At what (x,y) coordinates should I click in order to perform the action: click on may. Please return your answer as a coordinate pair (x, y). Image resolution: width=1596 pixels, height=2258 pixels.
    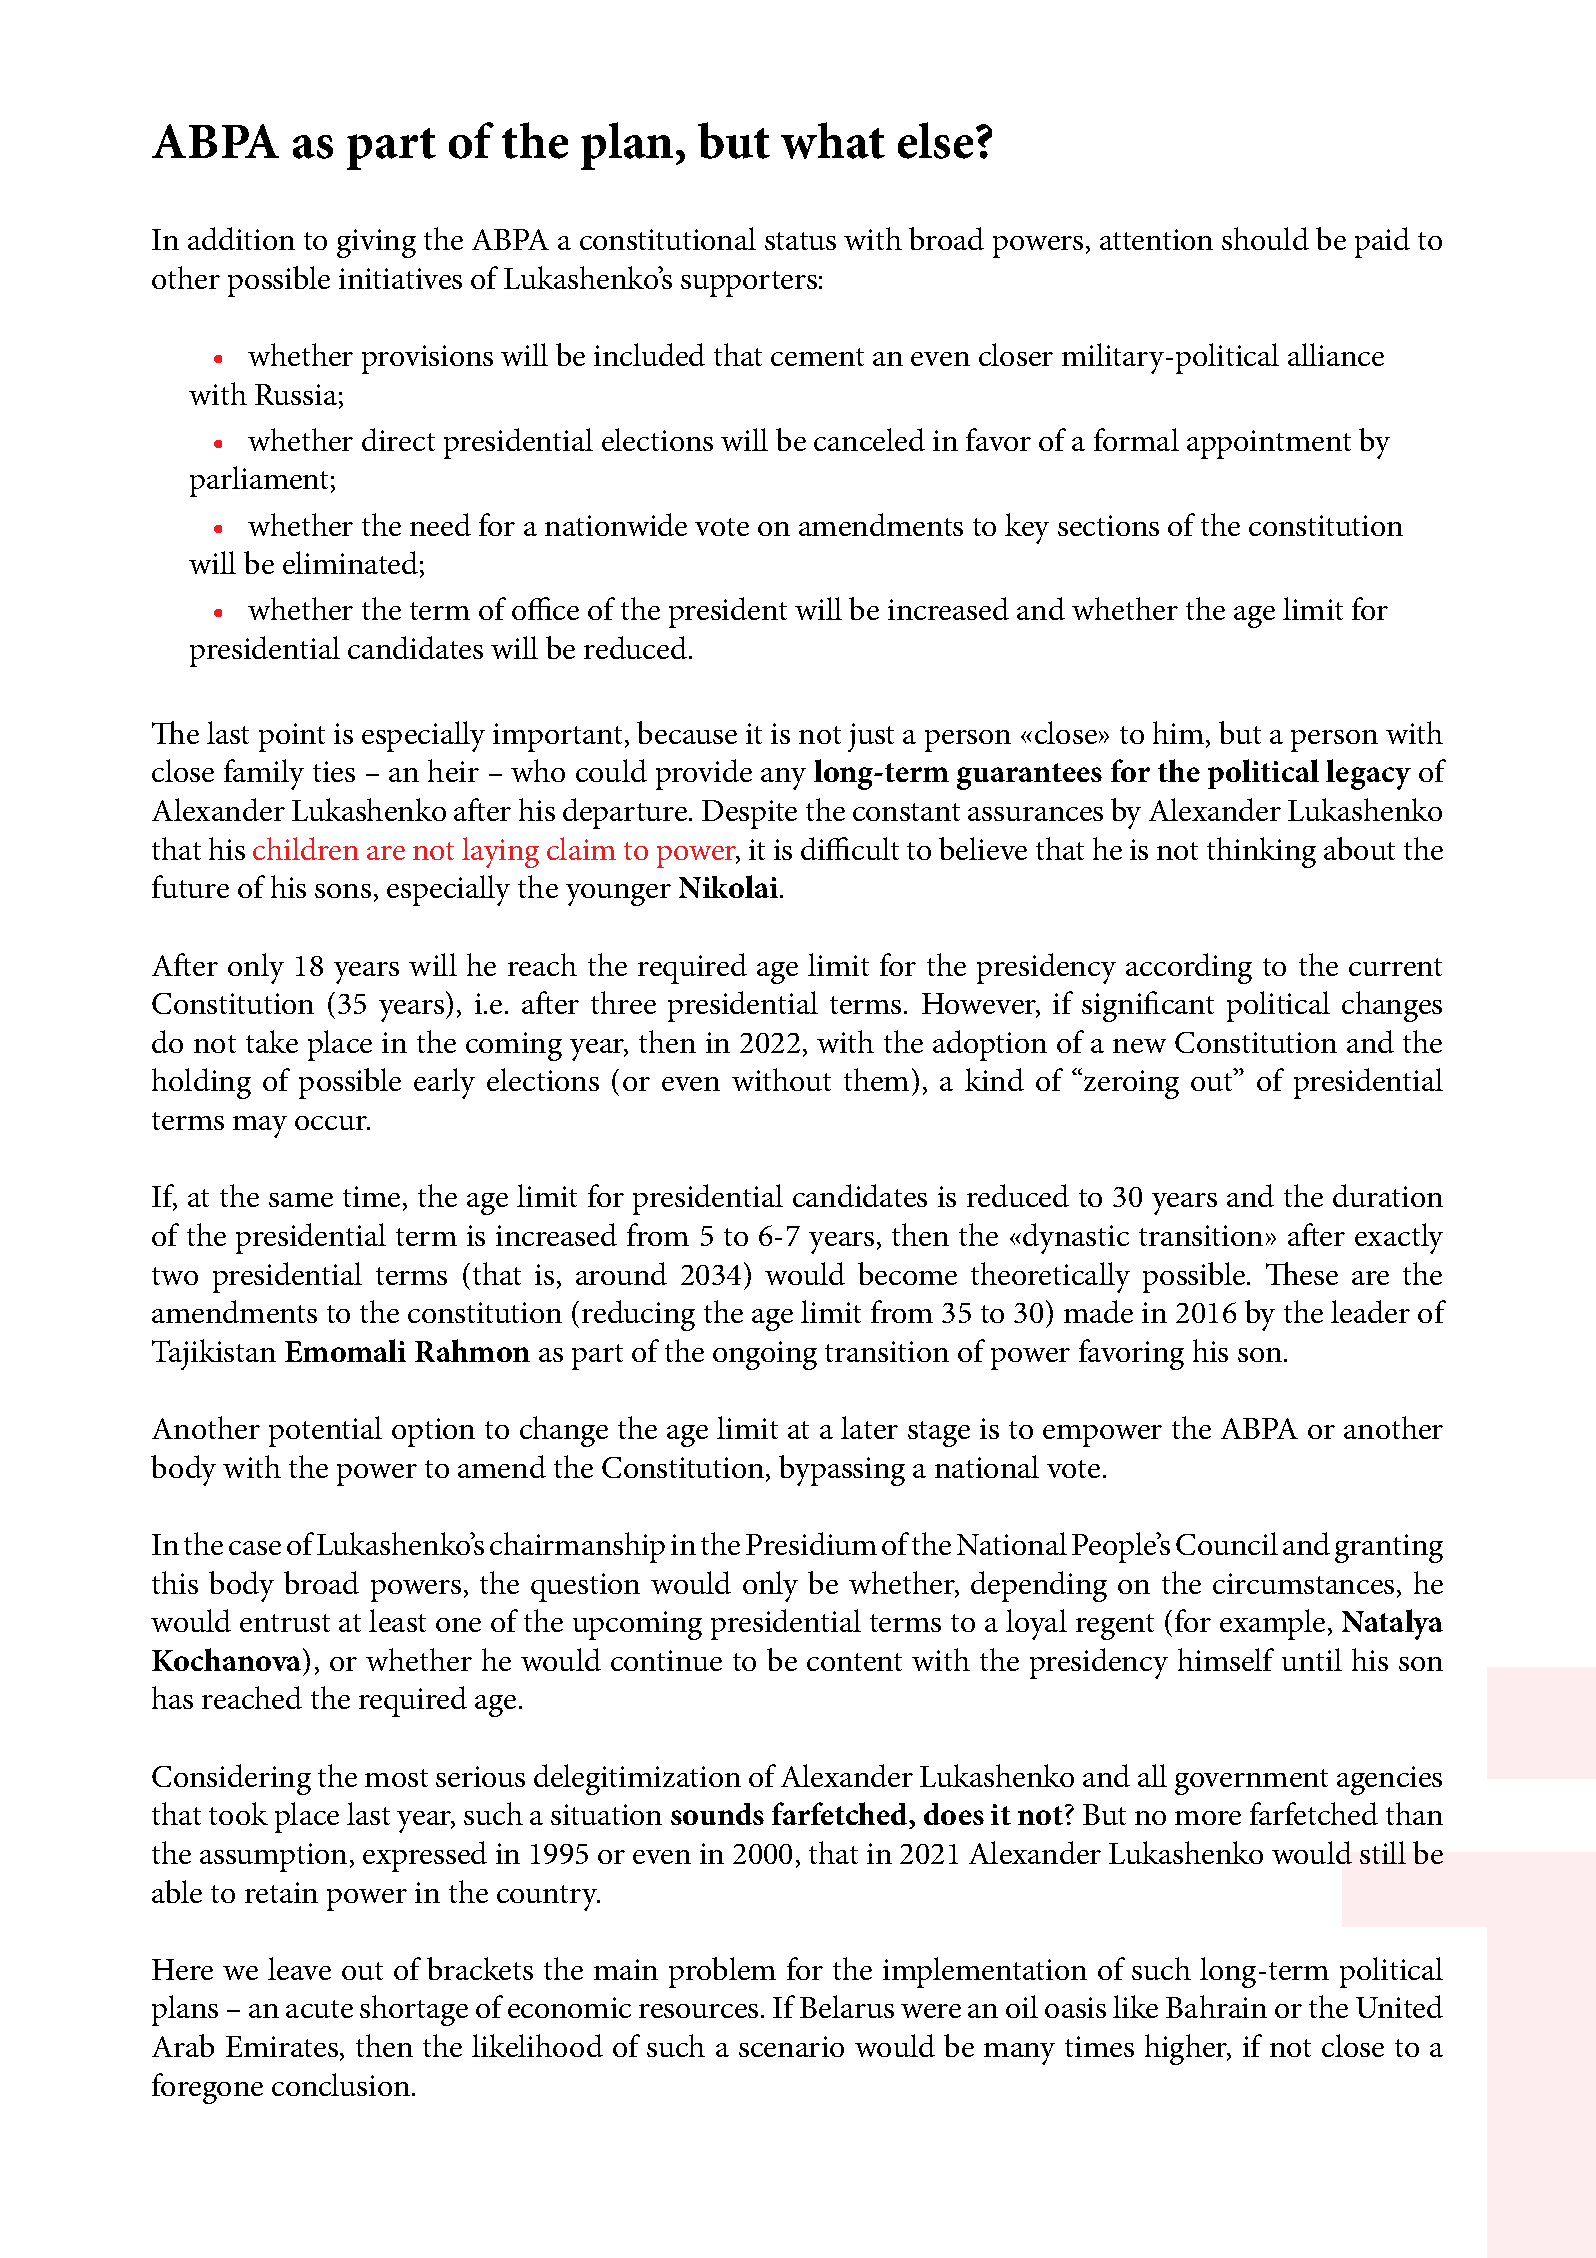
    Looking at the image, I should click on (260, 1127).
